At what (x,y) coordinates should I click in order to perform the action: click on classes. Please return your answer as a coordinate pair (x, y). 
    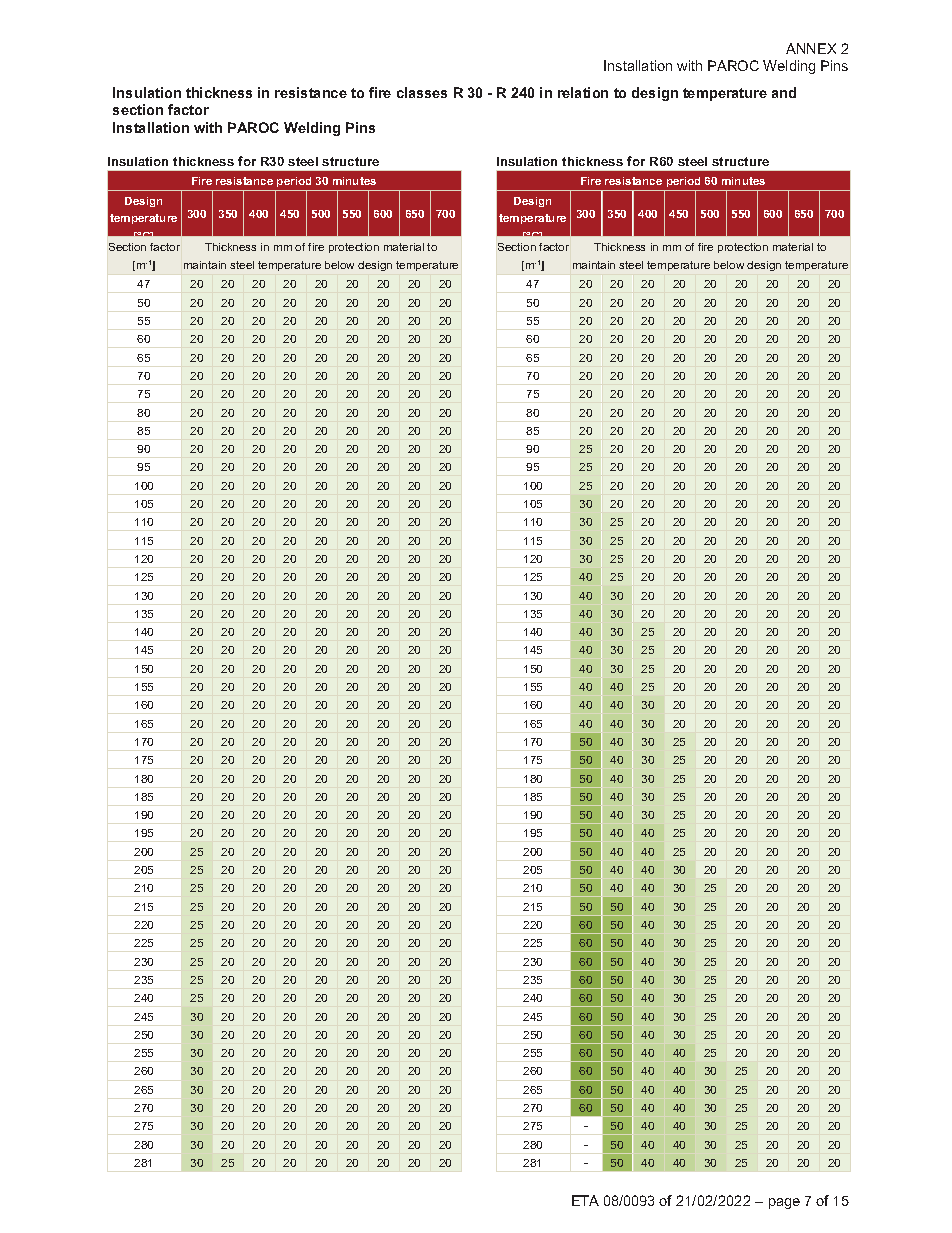
    Looking at the image, I should click on (422, 92).
